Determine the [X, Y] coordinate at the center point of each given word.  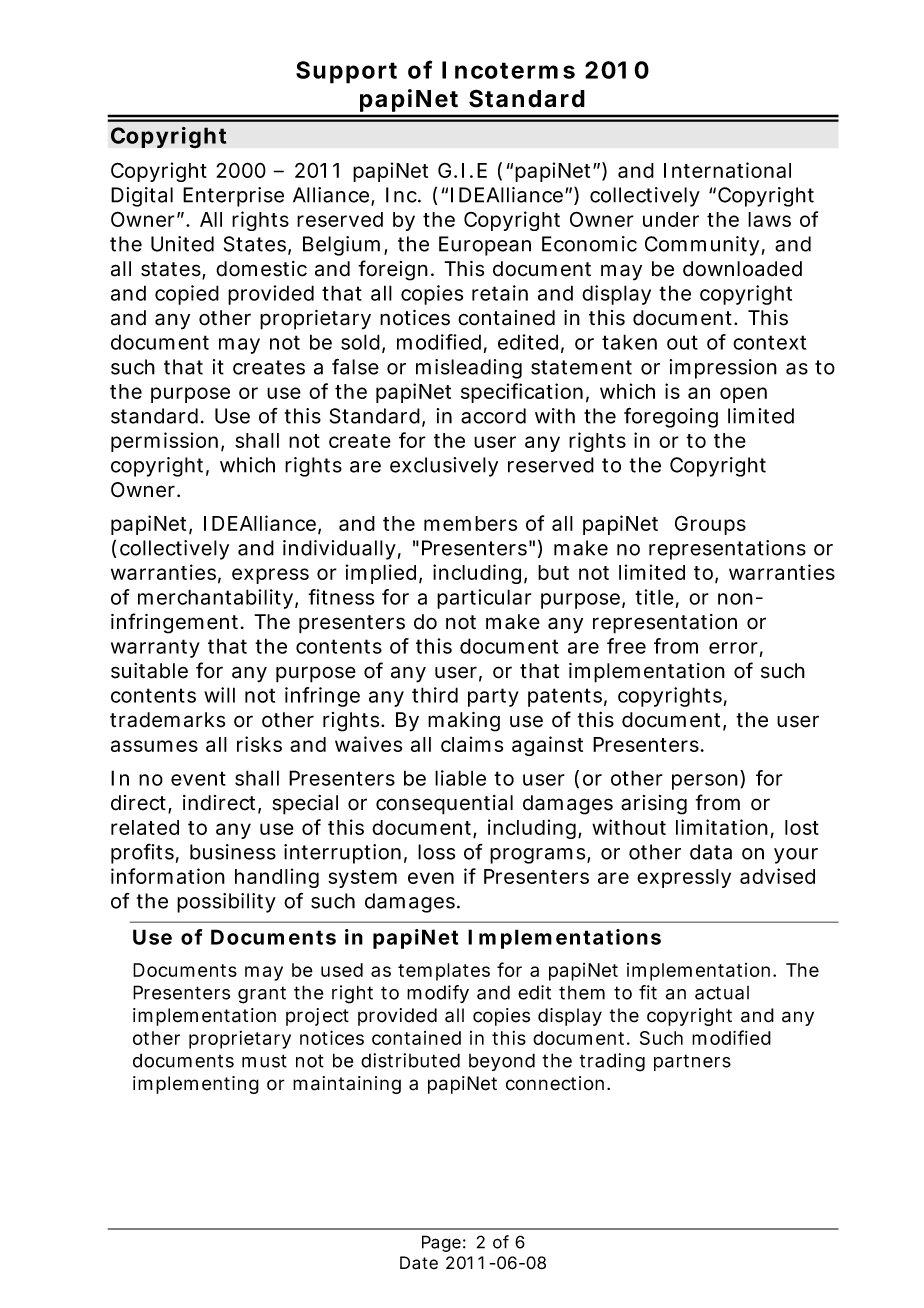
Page [441, 1243]
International [727, 170]
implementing [196, 1085]
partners [692, 1062]
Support [346, 72]
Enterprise [233, 197]
